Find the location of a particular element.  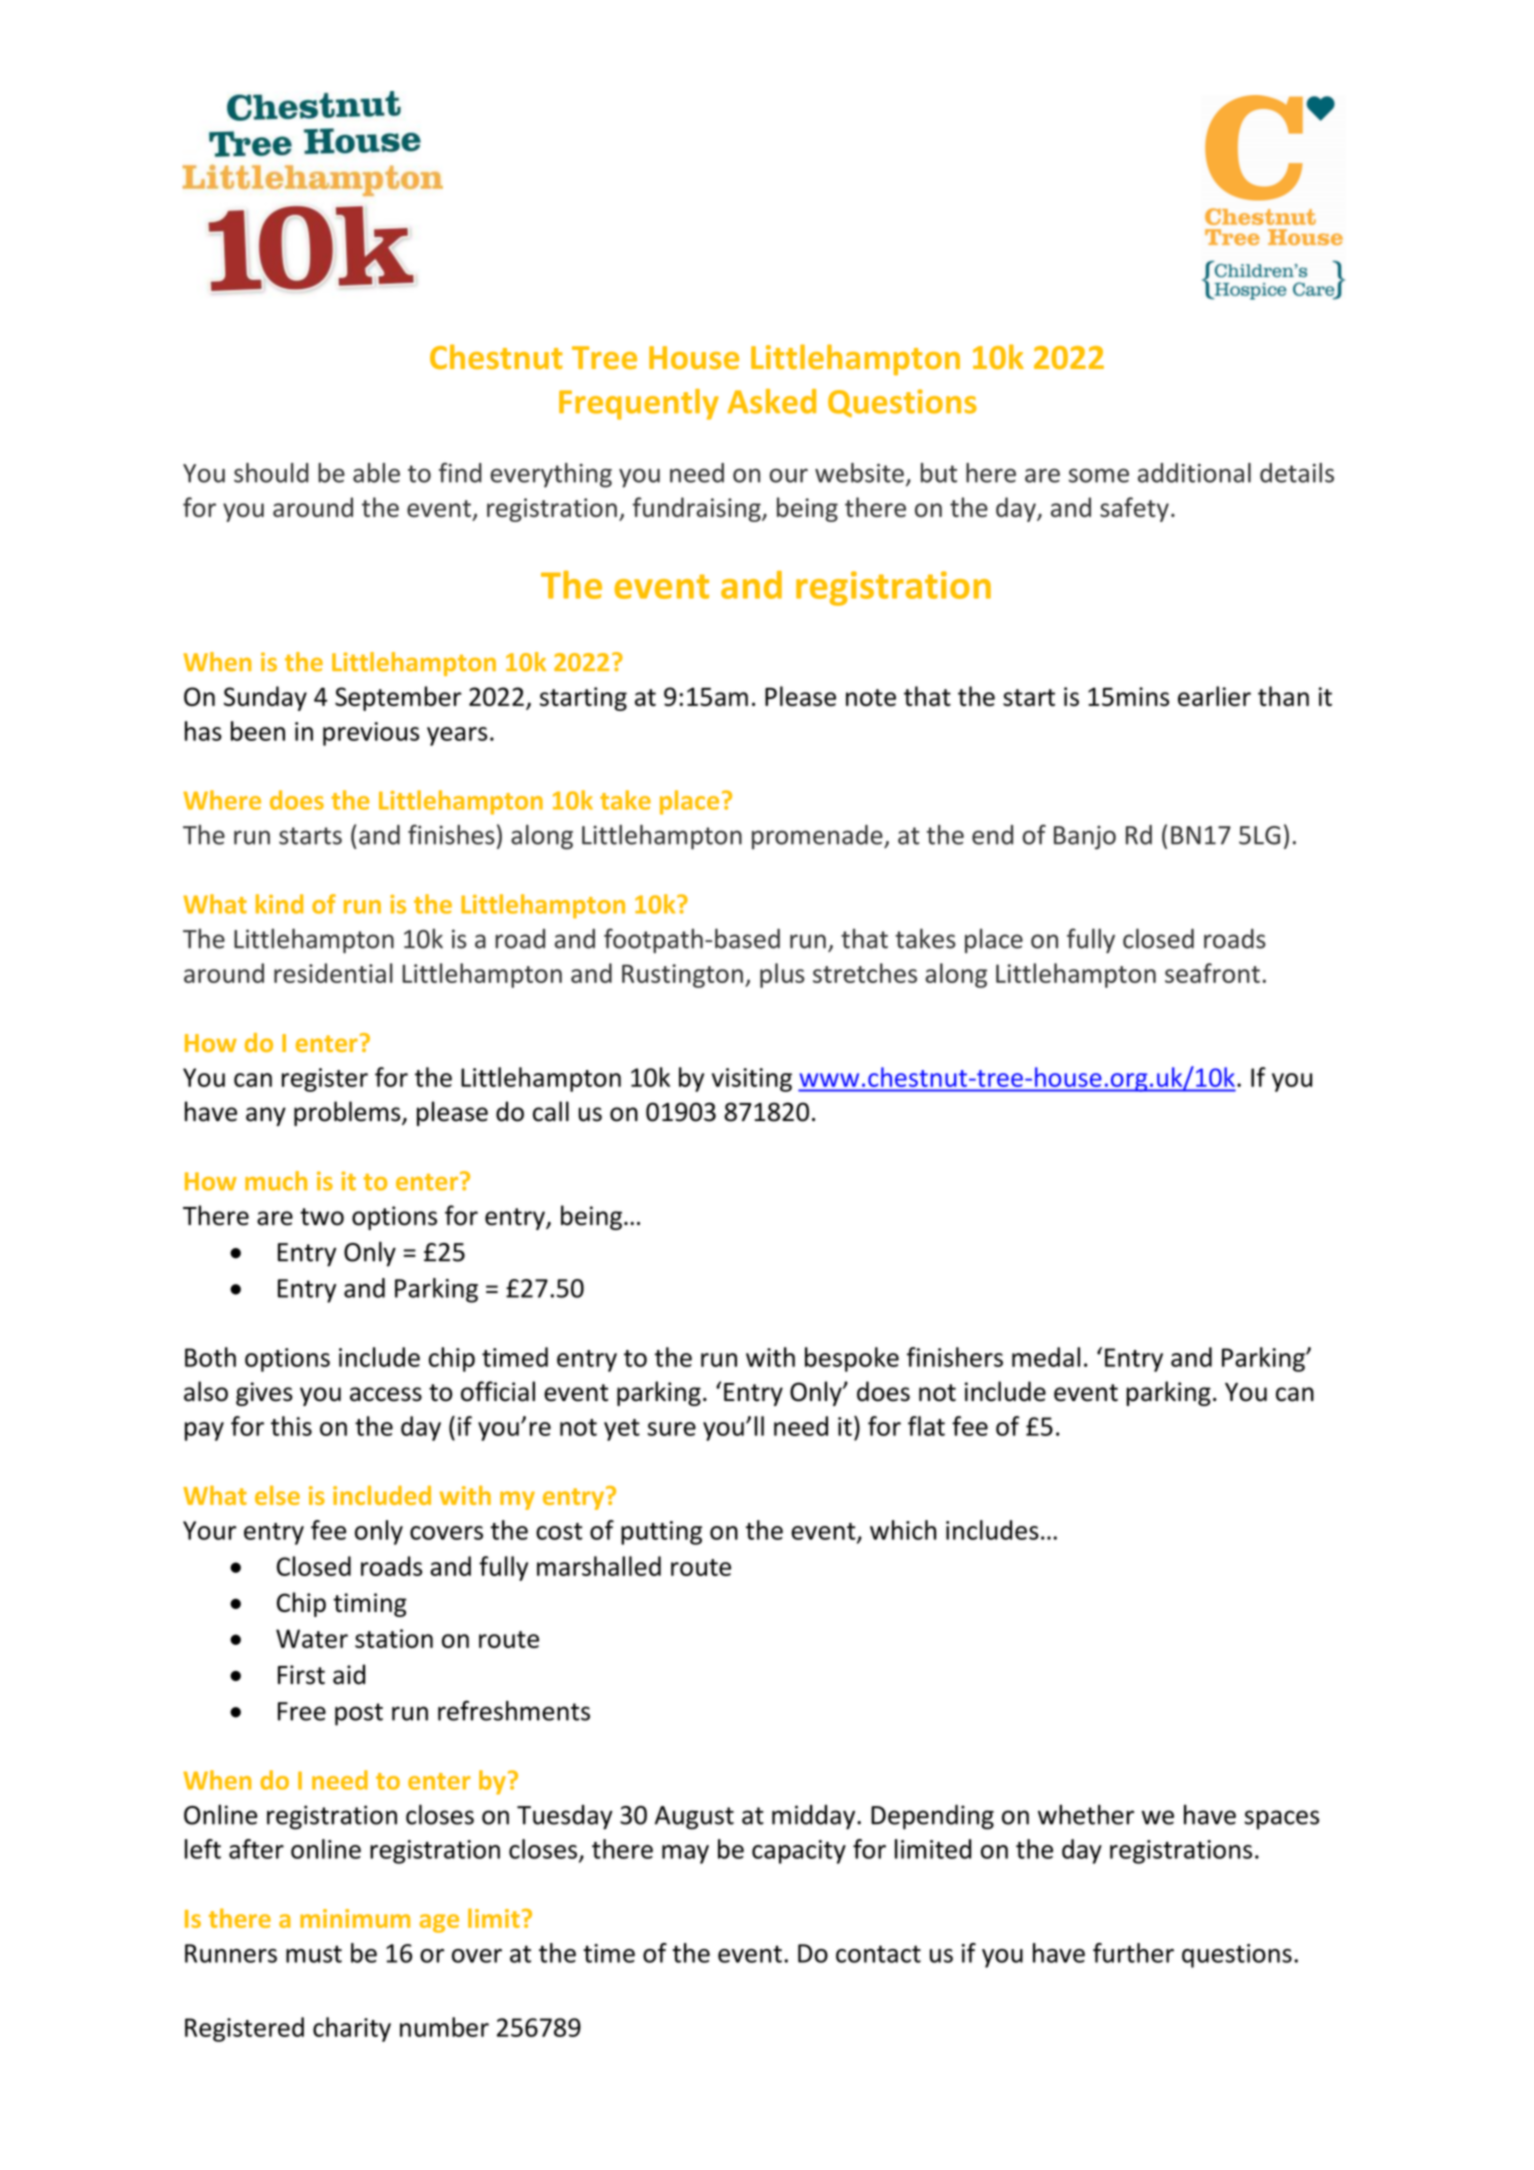

timing is located at coordinates (370, 1605).
